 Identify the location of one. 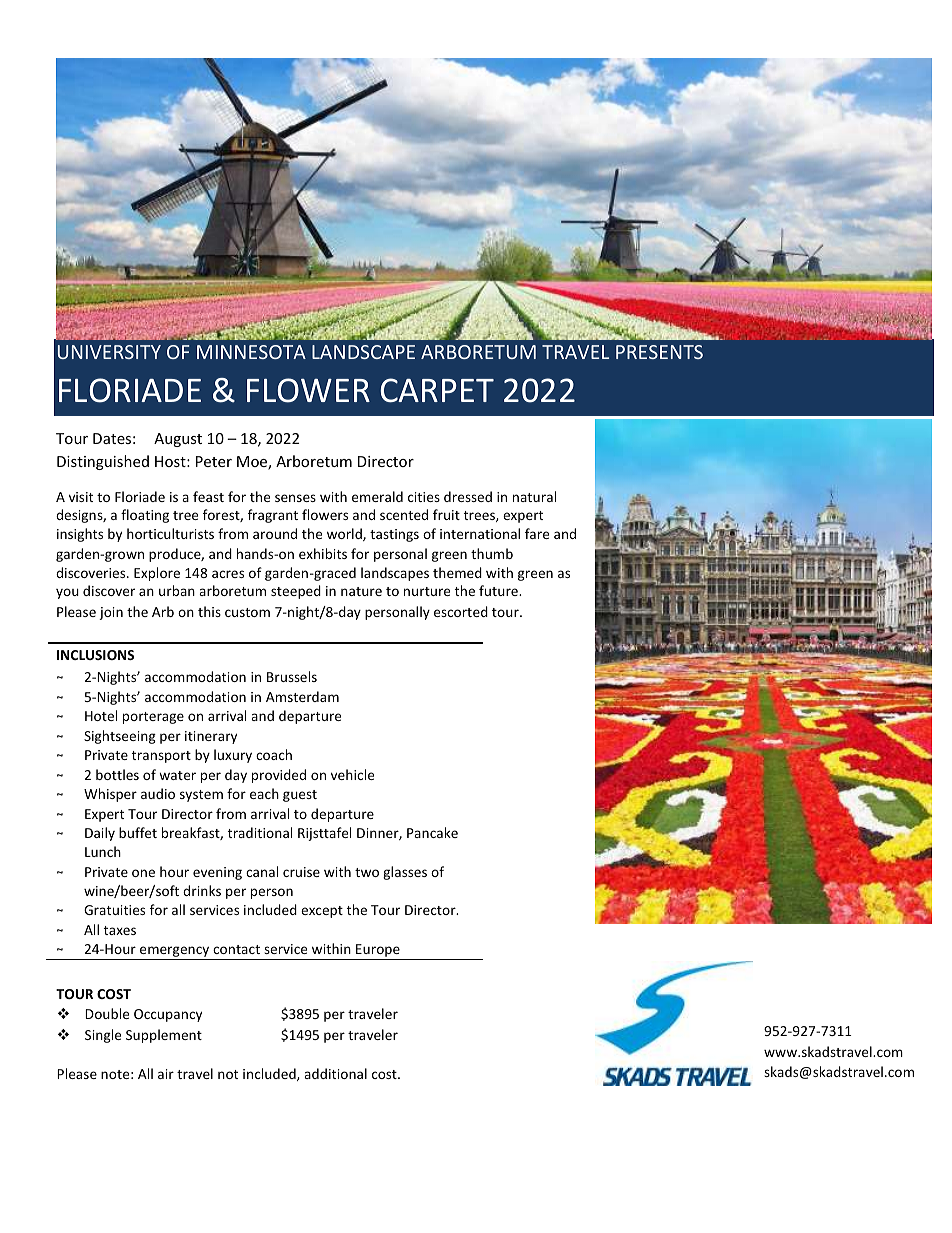
(143, 873).
